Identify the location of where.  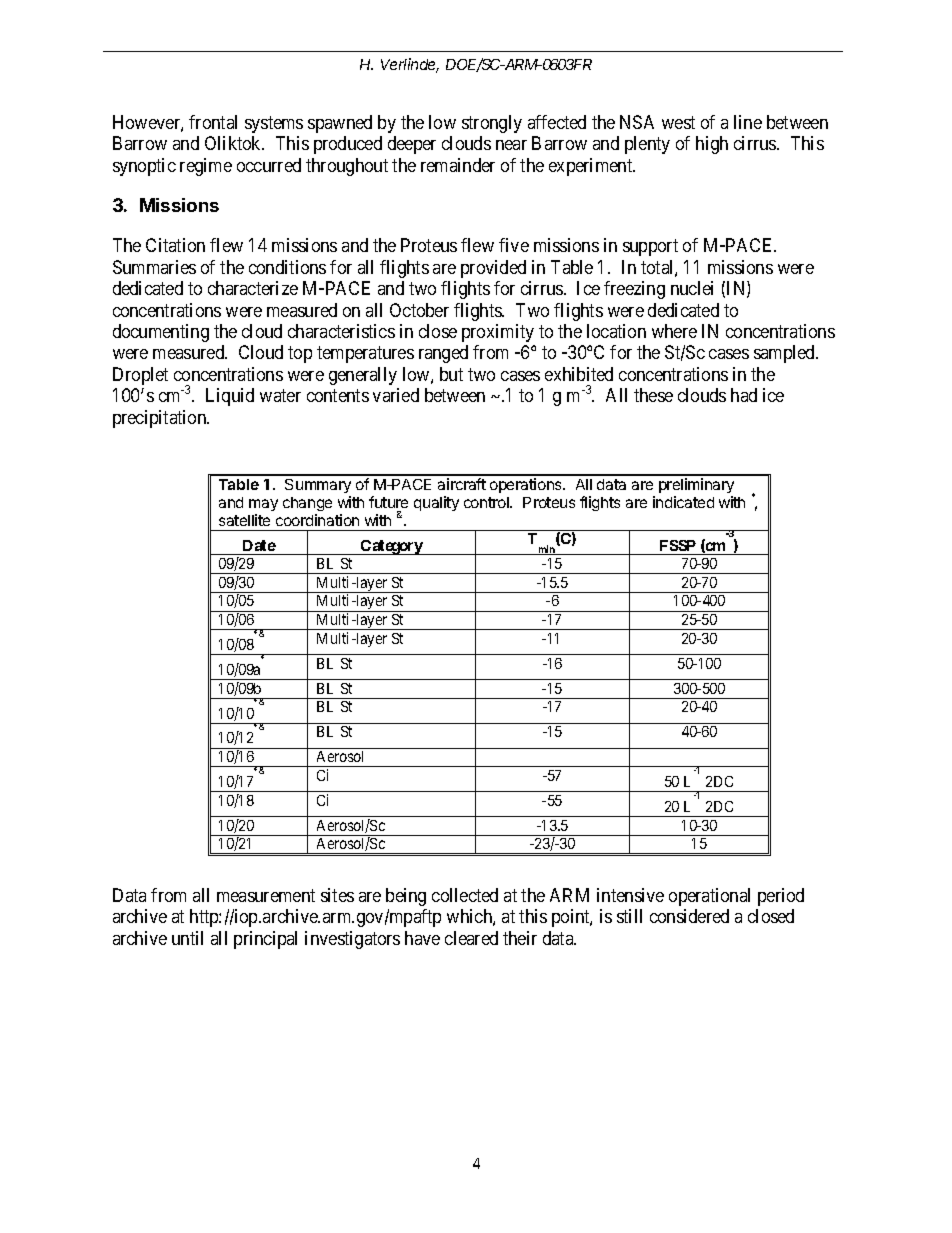
(674, 331).
